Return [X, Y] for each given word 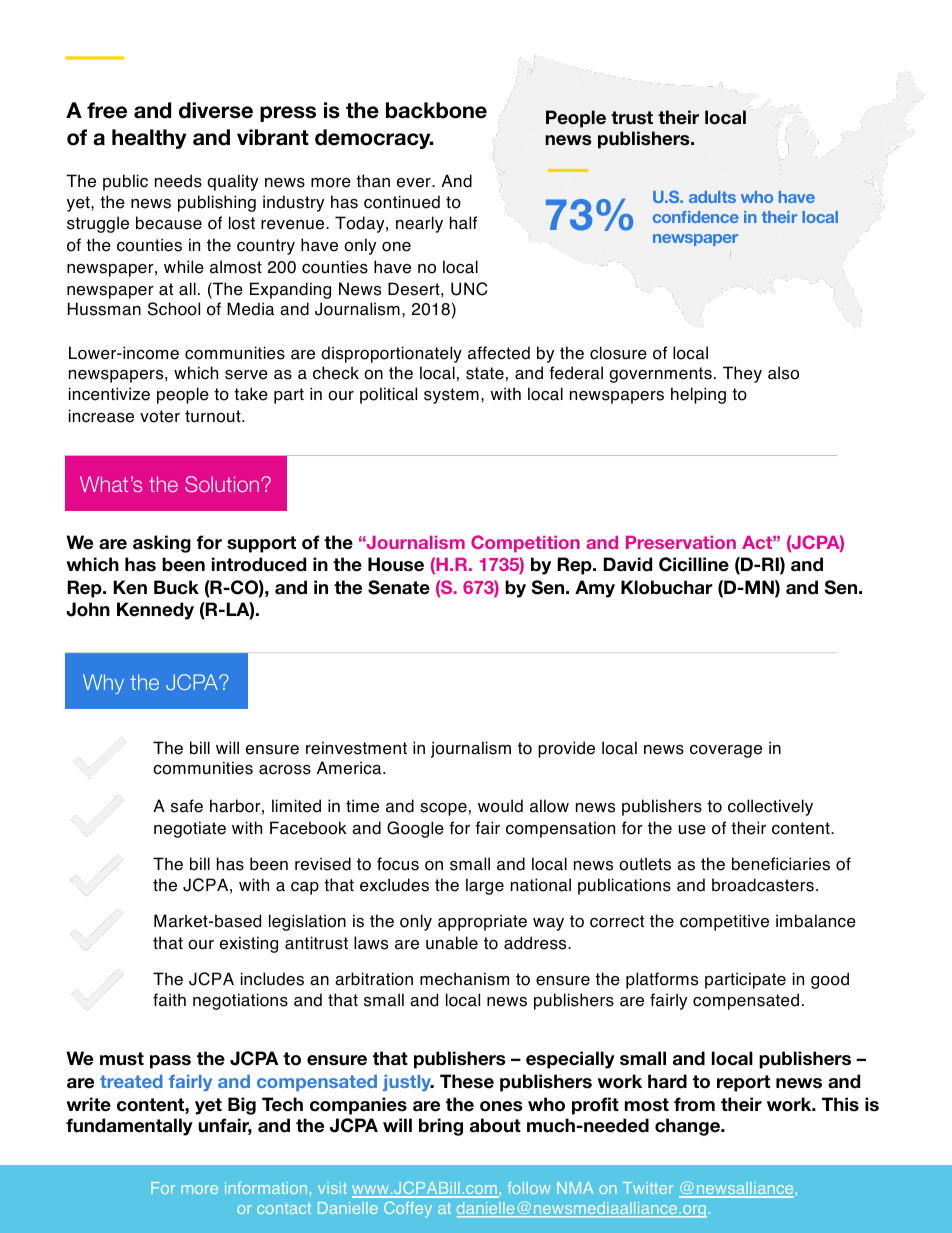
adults [712, 197]
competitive [724, 922]
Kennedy [155, 611]
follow [529, 1188]
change [688, 1127]
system [451, 396]
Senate [399, 587]
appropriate [482, 922]
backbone [436, 110]
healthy [149, 139]
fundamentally [129, 1127]
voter [160, 416]
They [742, 374]
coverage [726, 751]
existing [249, 944]
